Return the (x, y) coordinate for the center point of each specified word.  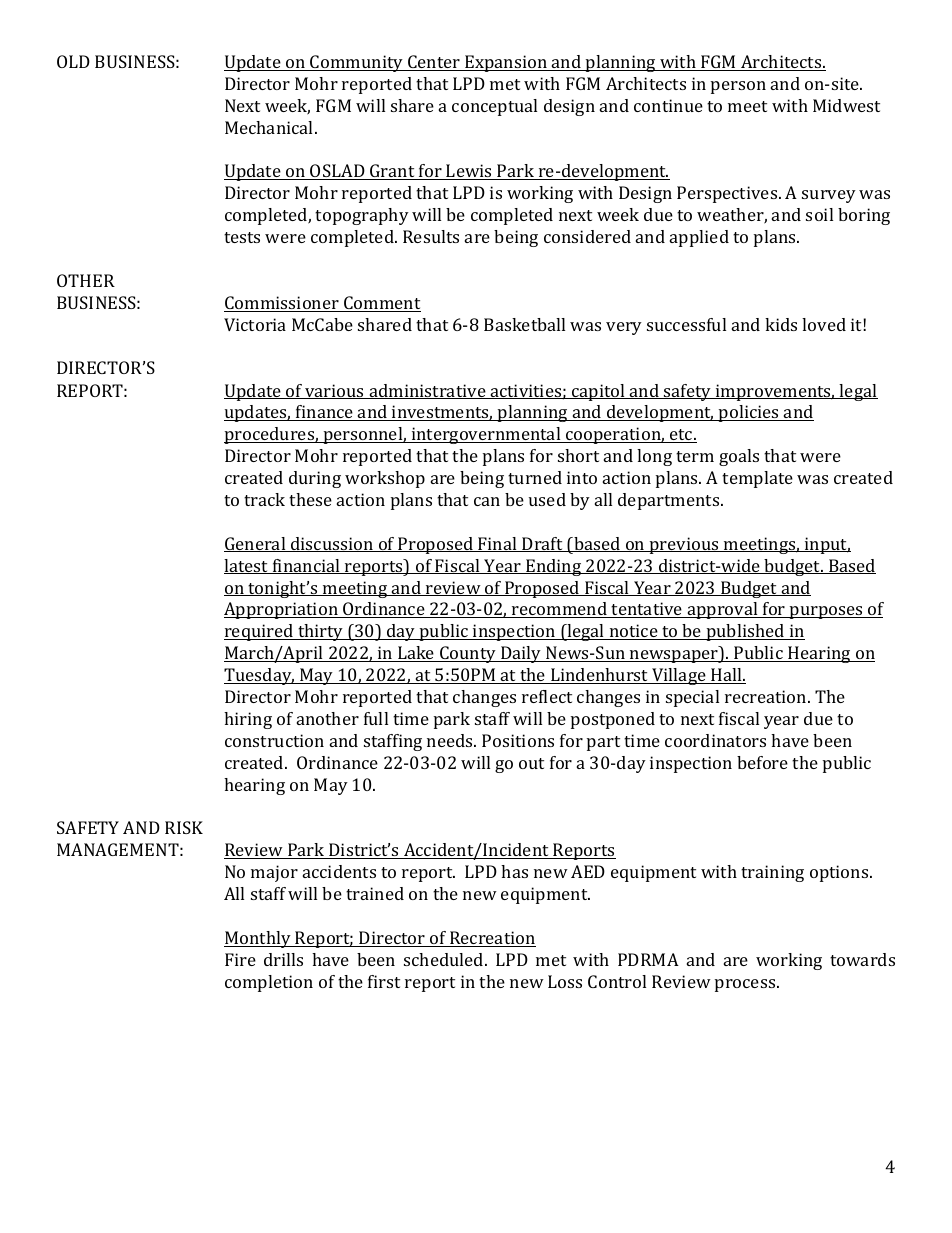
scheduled (445, 959)
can (487, 501)
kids (781, 324)
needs (451, 740)
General (256, 544)
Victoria (255, 324)
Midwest (846, 105)
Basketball (524, 324)
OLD (73, 61)
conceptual (494, 107)
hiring (248, 720)
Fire (240, 959)
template (757, 479)
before (762, 762)
